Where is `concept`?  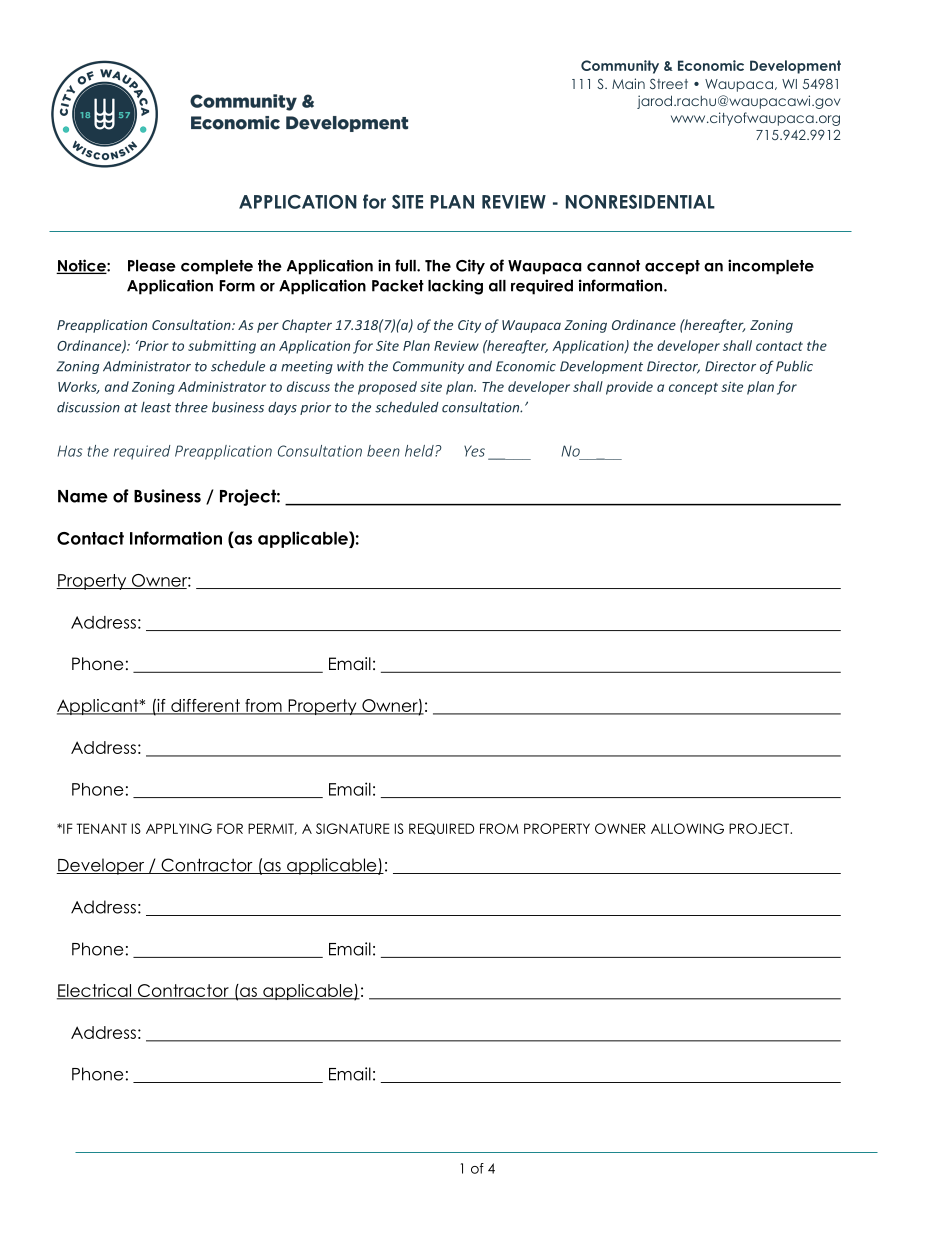 concept is located at coordinates (693, 389).
